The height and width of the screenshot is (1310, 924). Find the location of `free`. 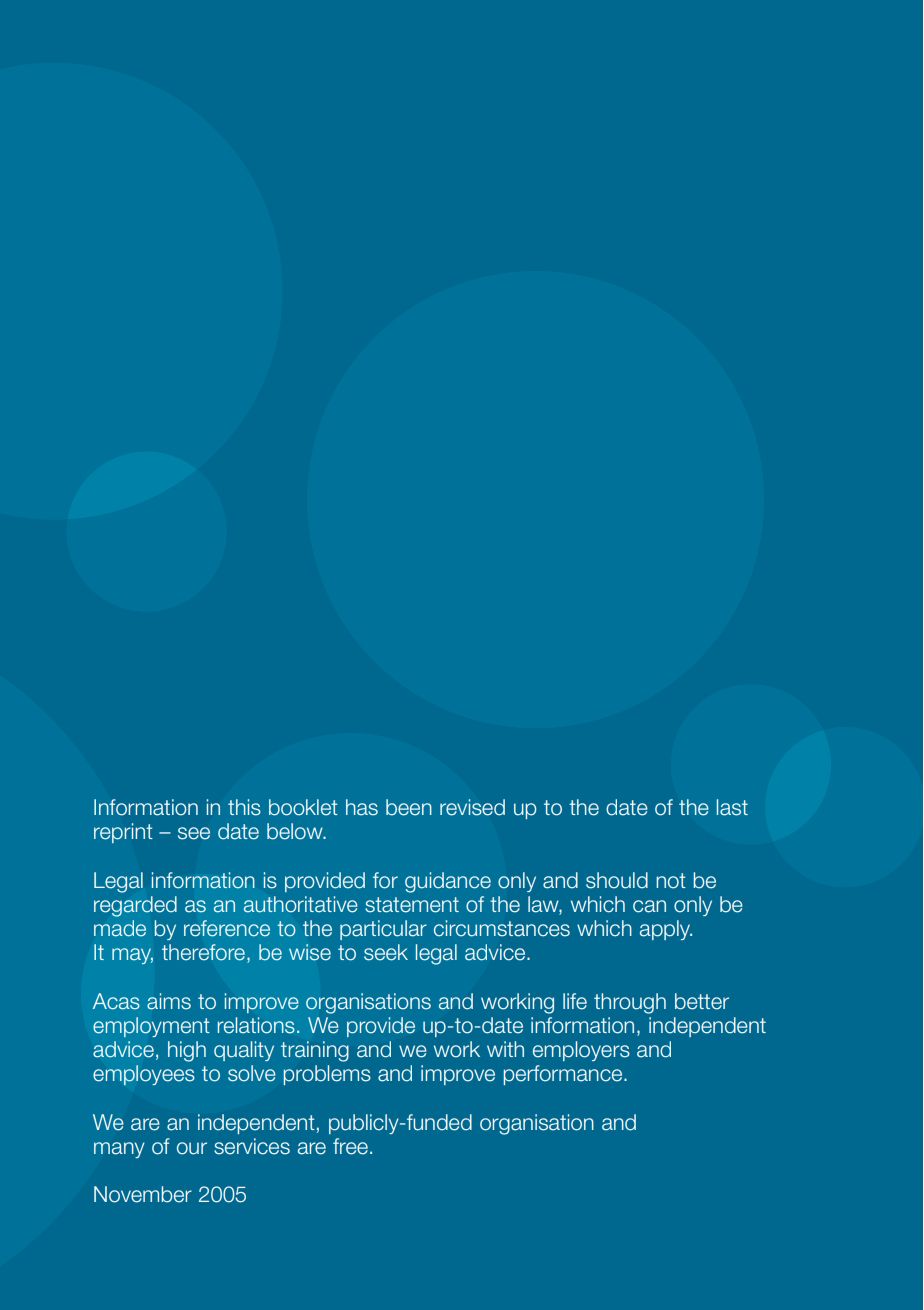

free is located at coordinates (350, 1146).
